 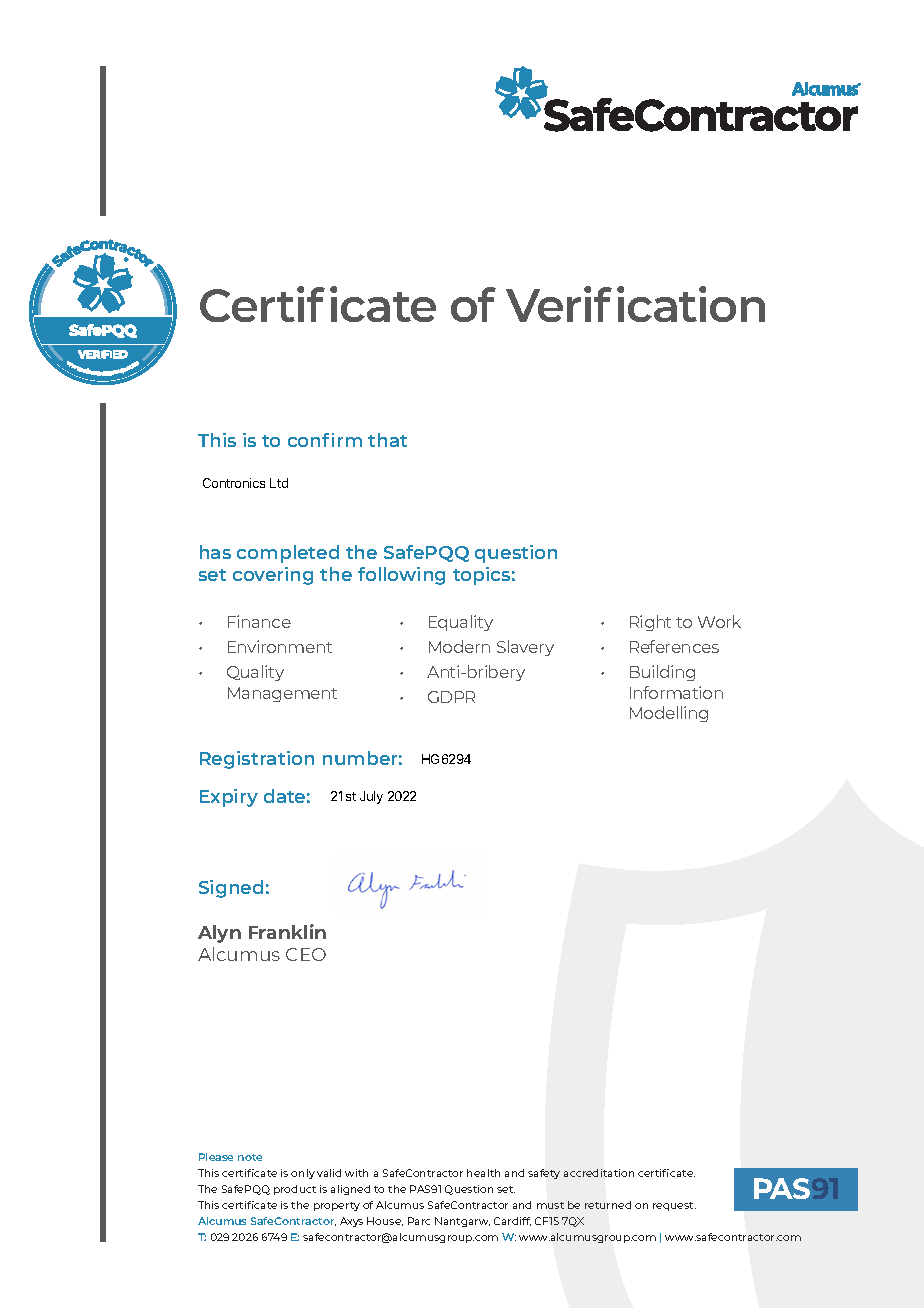 I want to click on that, so click(x=387, y=440).
